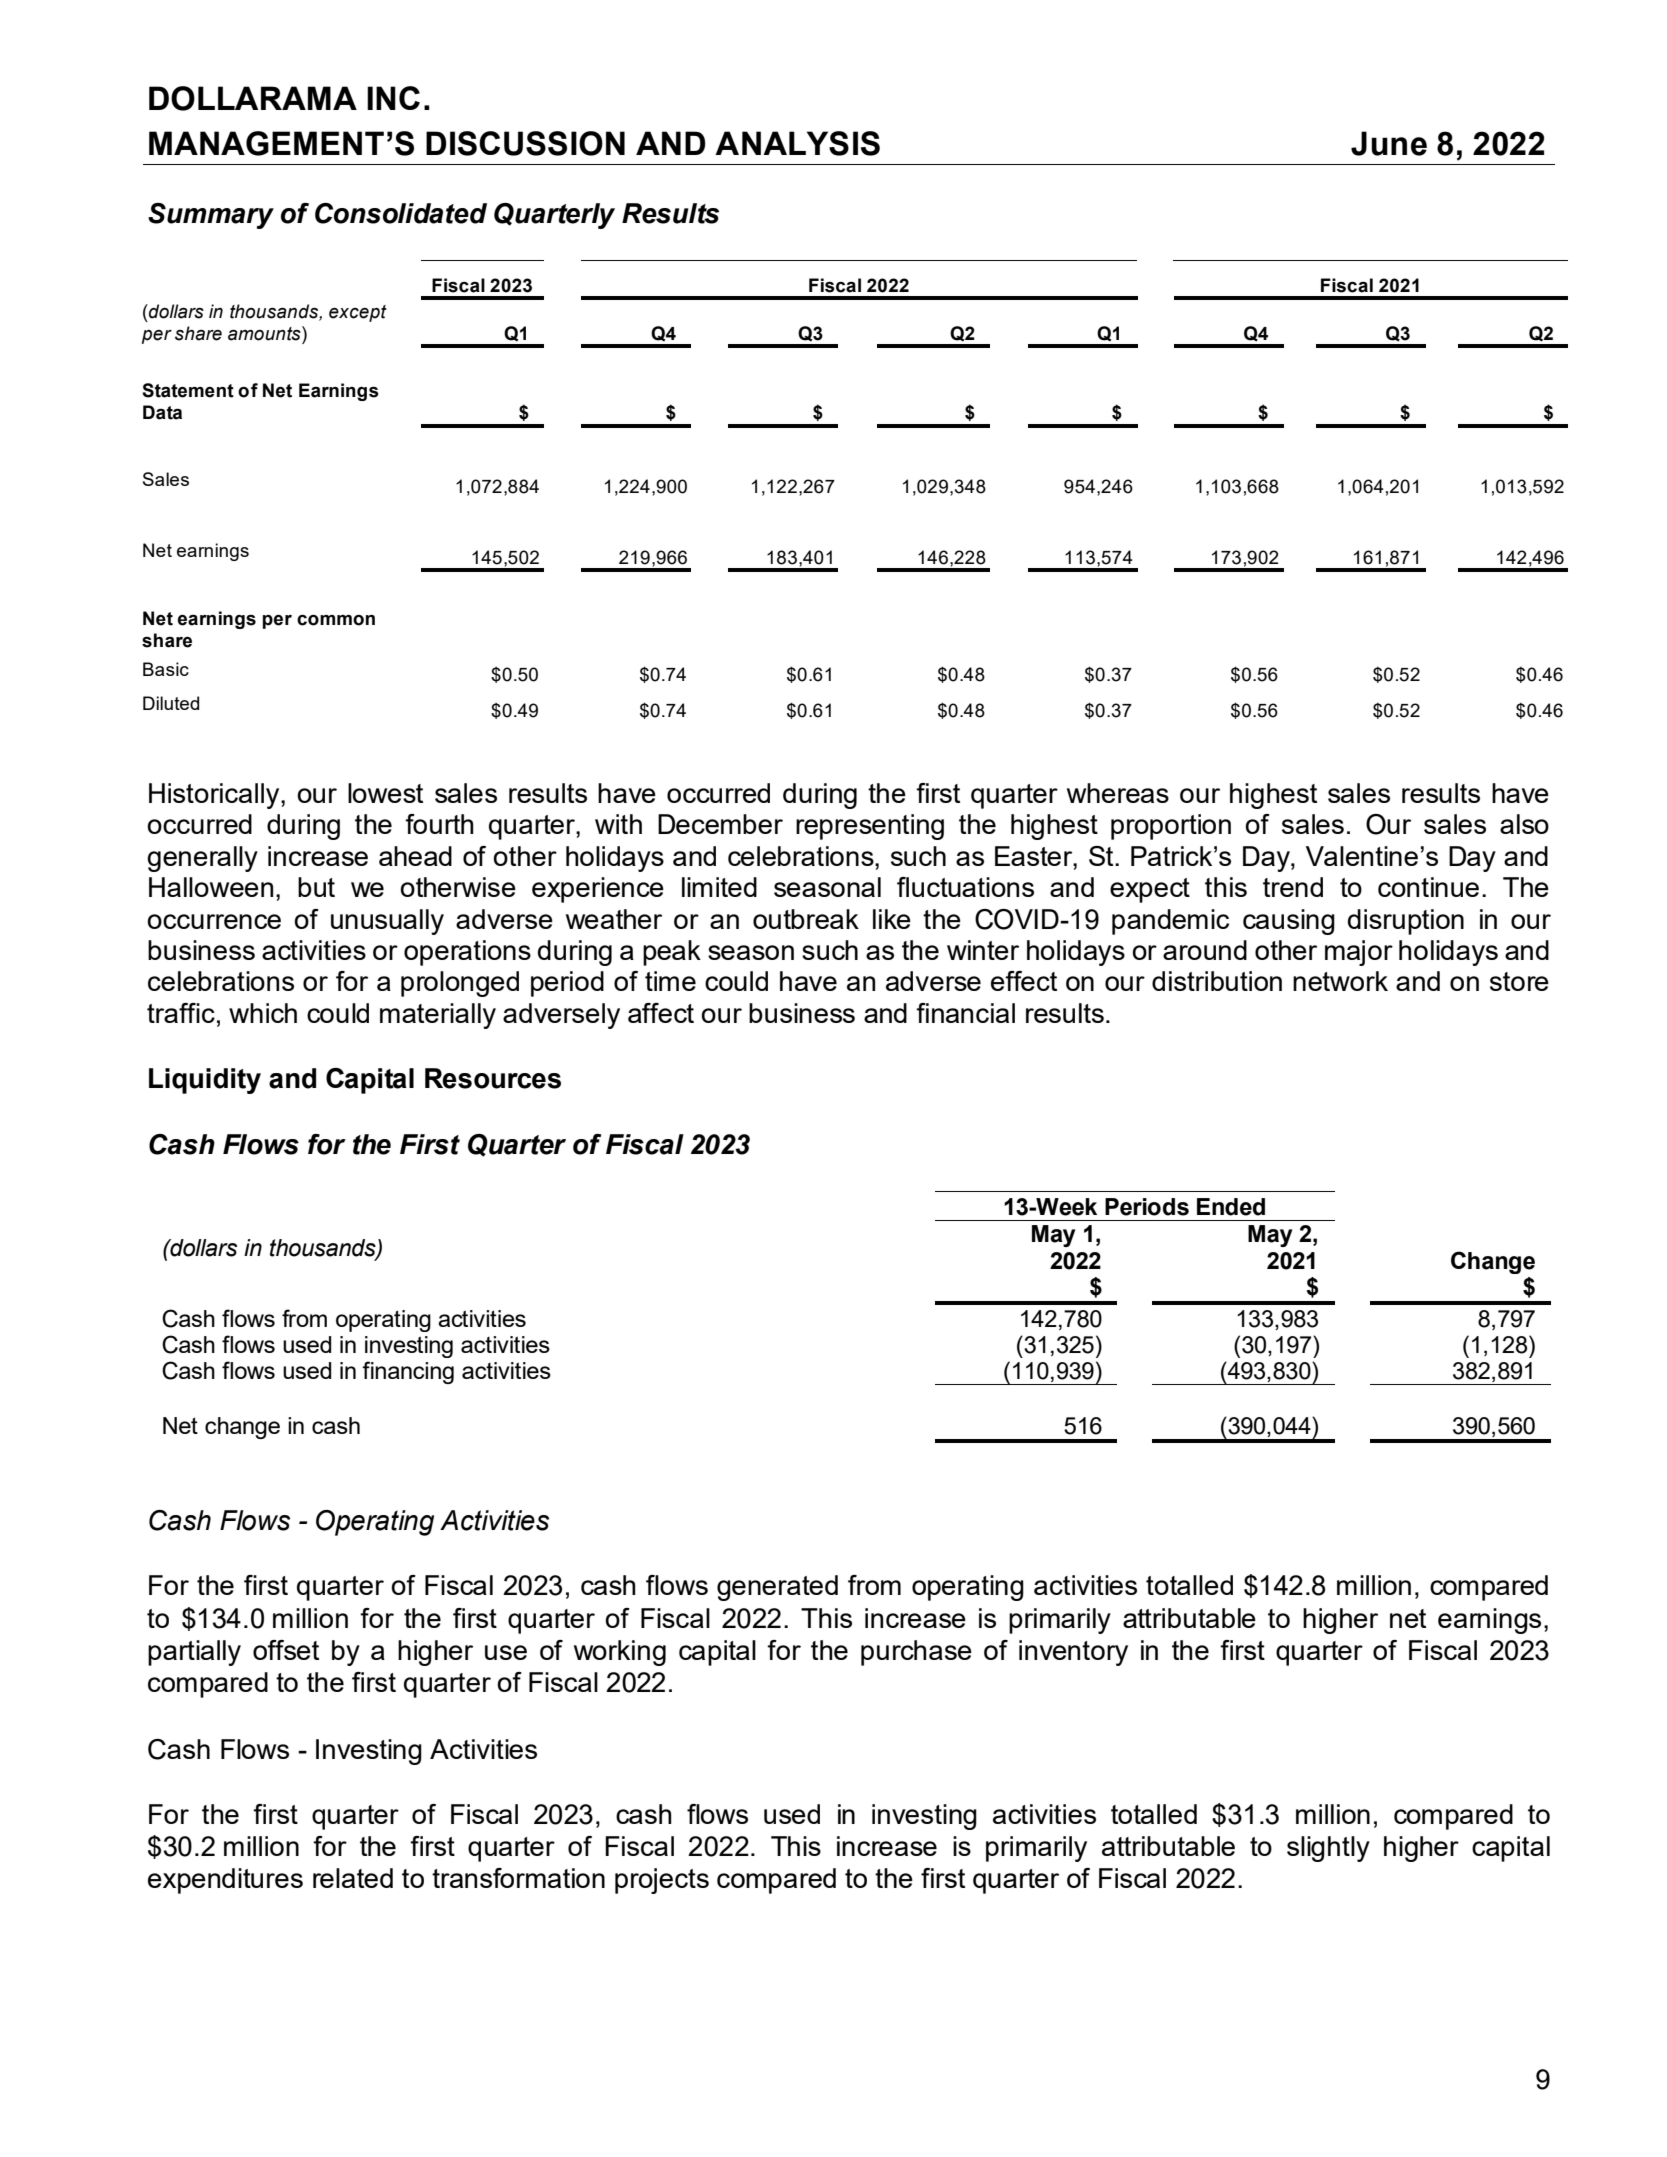 This document has width=1667, height=2157. What do you see at coordinates (777, 1588) in the document?
I see `generated` at bounding box center [777, 1588].
